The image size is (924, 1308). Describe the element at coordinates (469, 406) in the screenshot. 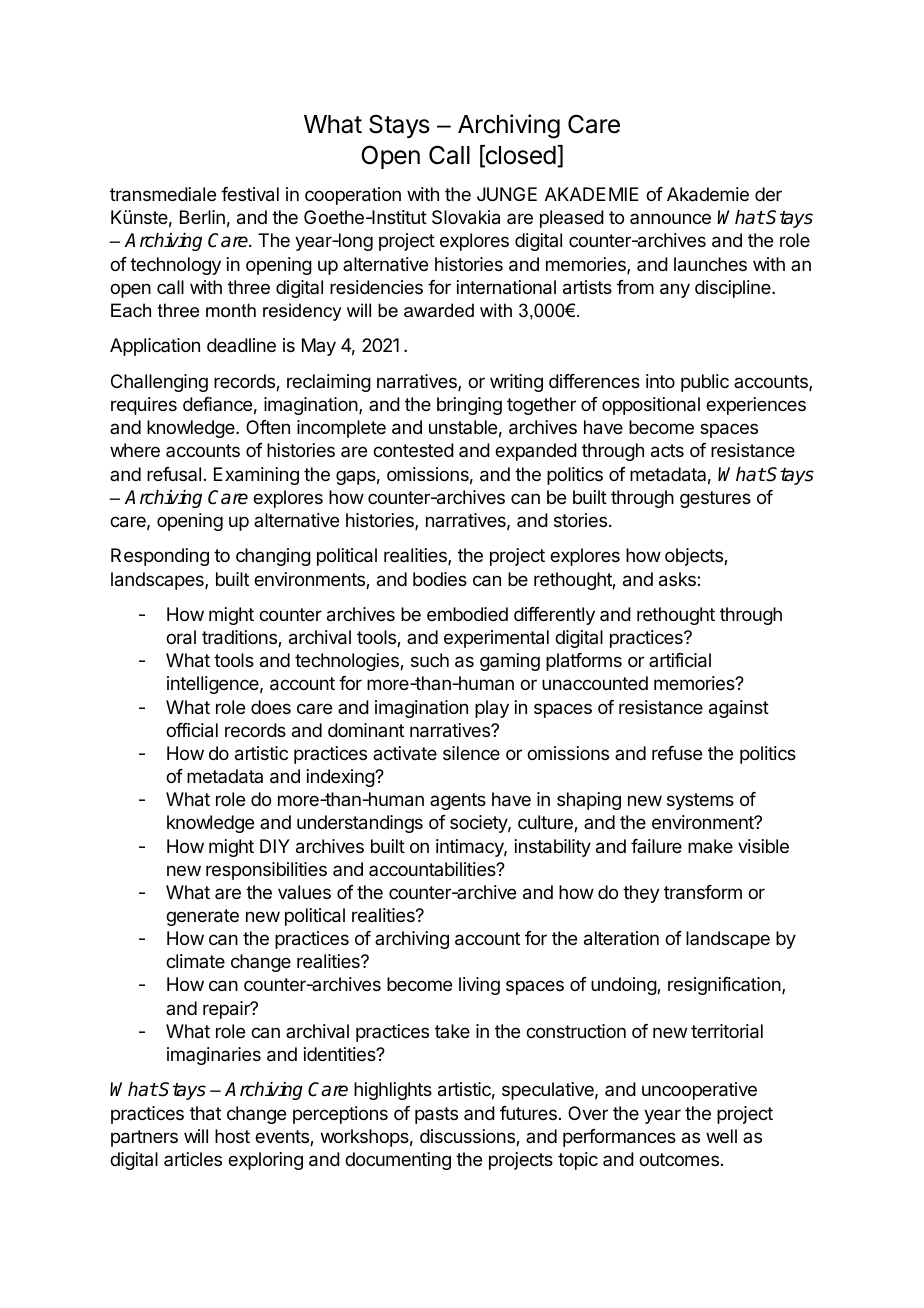

I see `bringing` at that location.
